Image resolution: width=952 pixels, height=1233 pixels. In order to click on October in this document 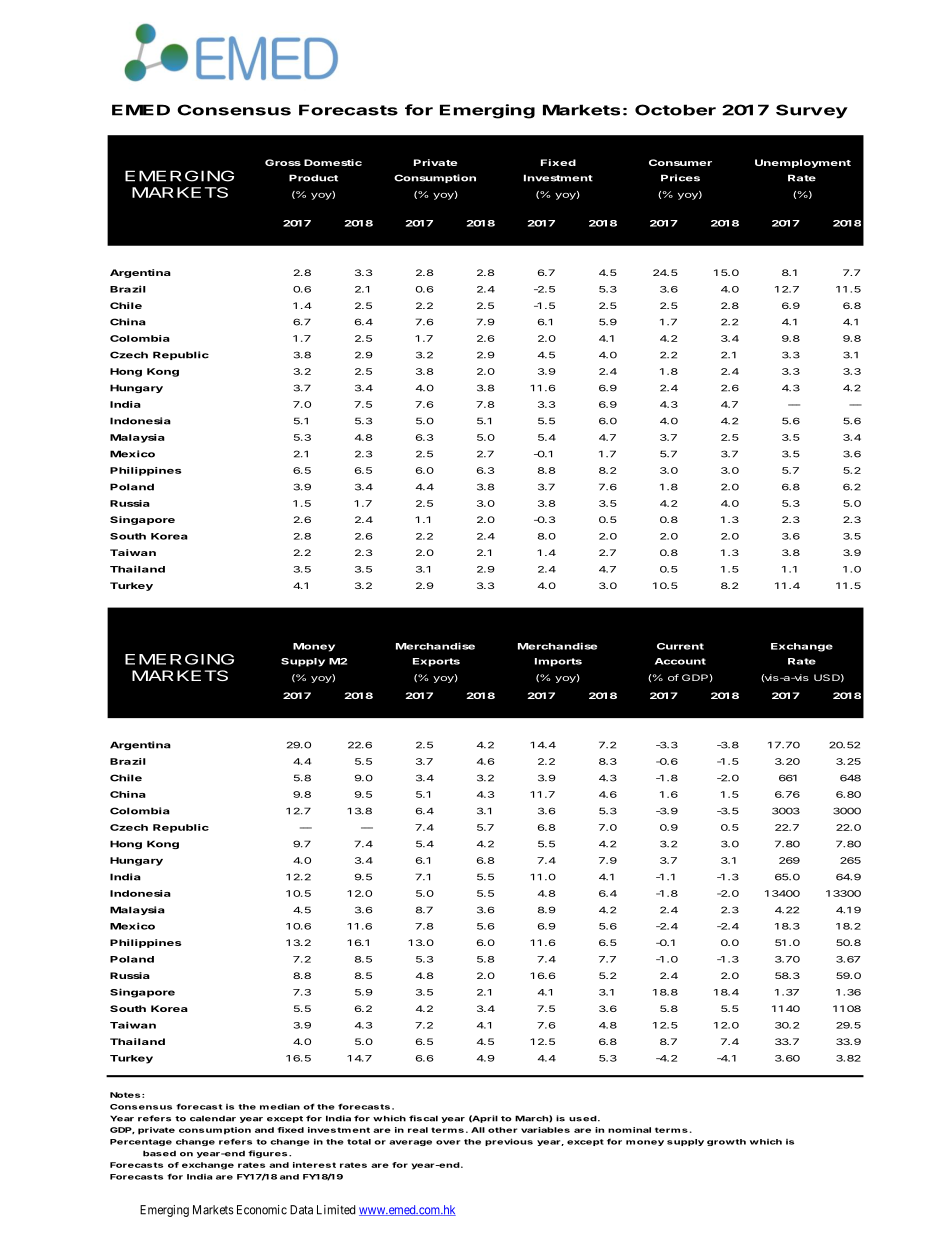, I will do `click(675, 110)`.
